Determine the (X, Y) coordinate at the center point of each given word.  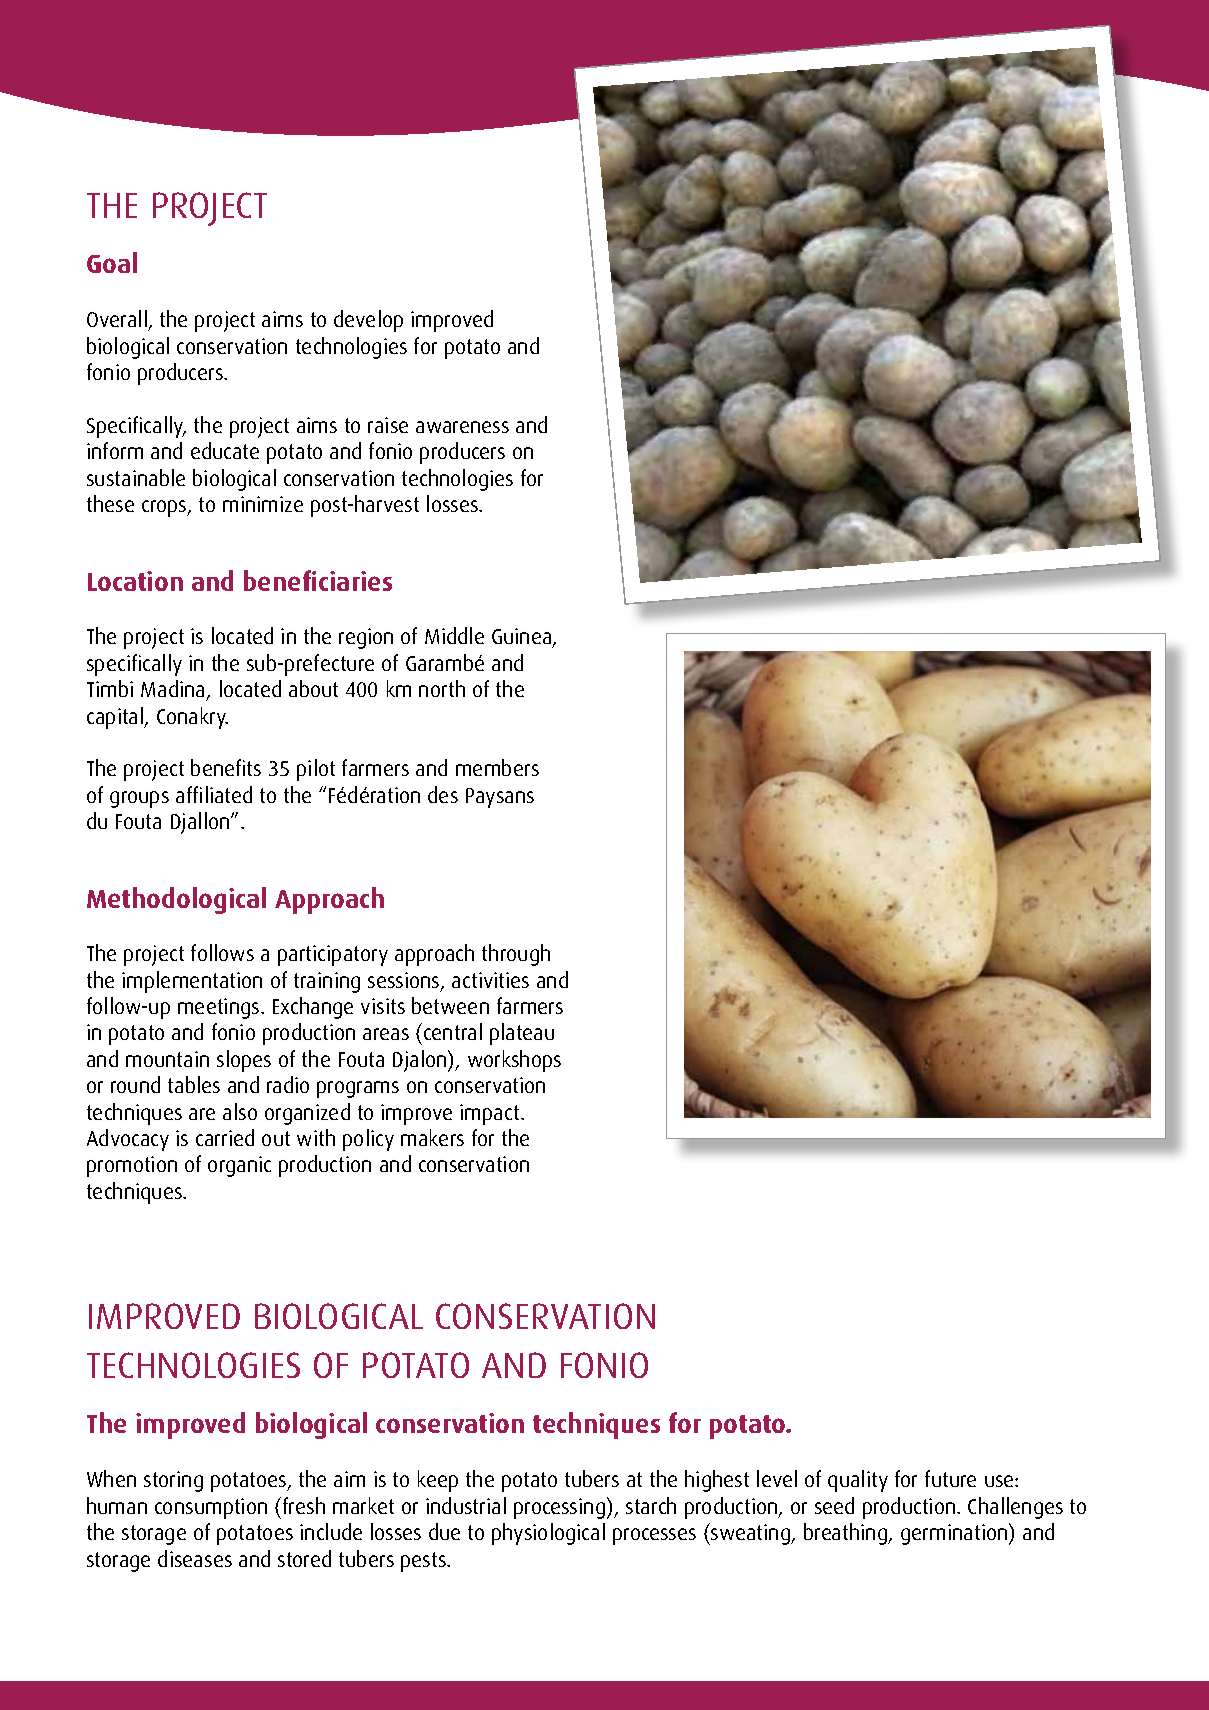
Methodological (176, 900)
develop (368, 321)
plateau (522, 1034)
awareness (462, 427)
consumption (211, 1508)
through (516, 955)
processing (559, 1508)
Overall (118, 320)
